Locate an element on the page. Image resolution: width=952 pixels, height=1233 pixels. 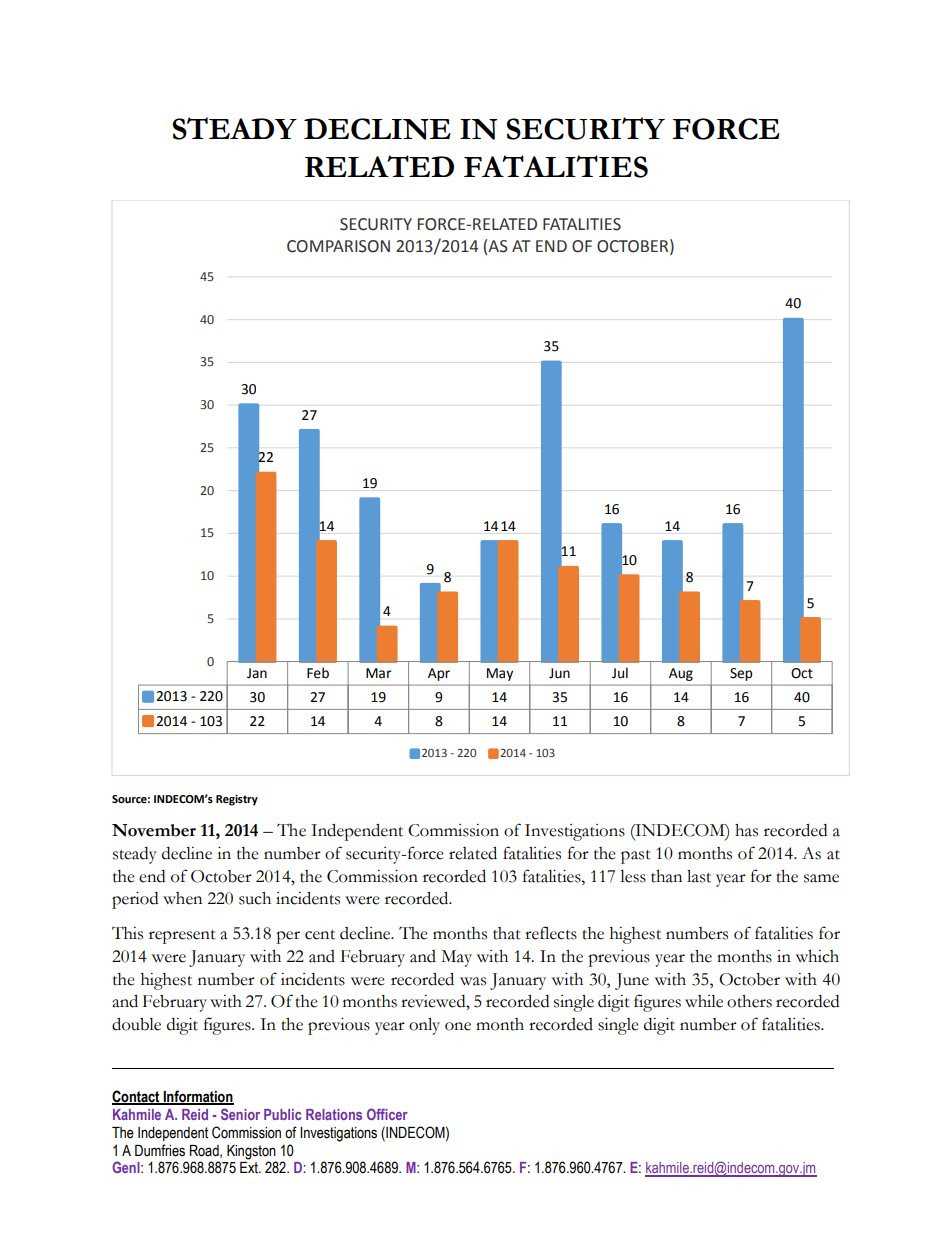
Registry is located at coordinates (237, 800).
